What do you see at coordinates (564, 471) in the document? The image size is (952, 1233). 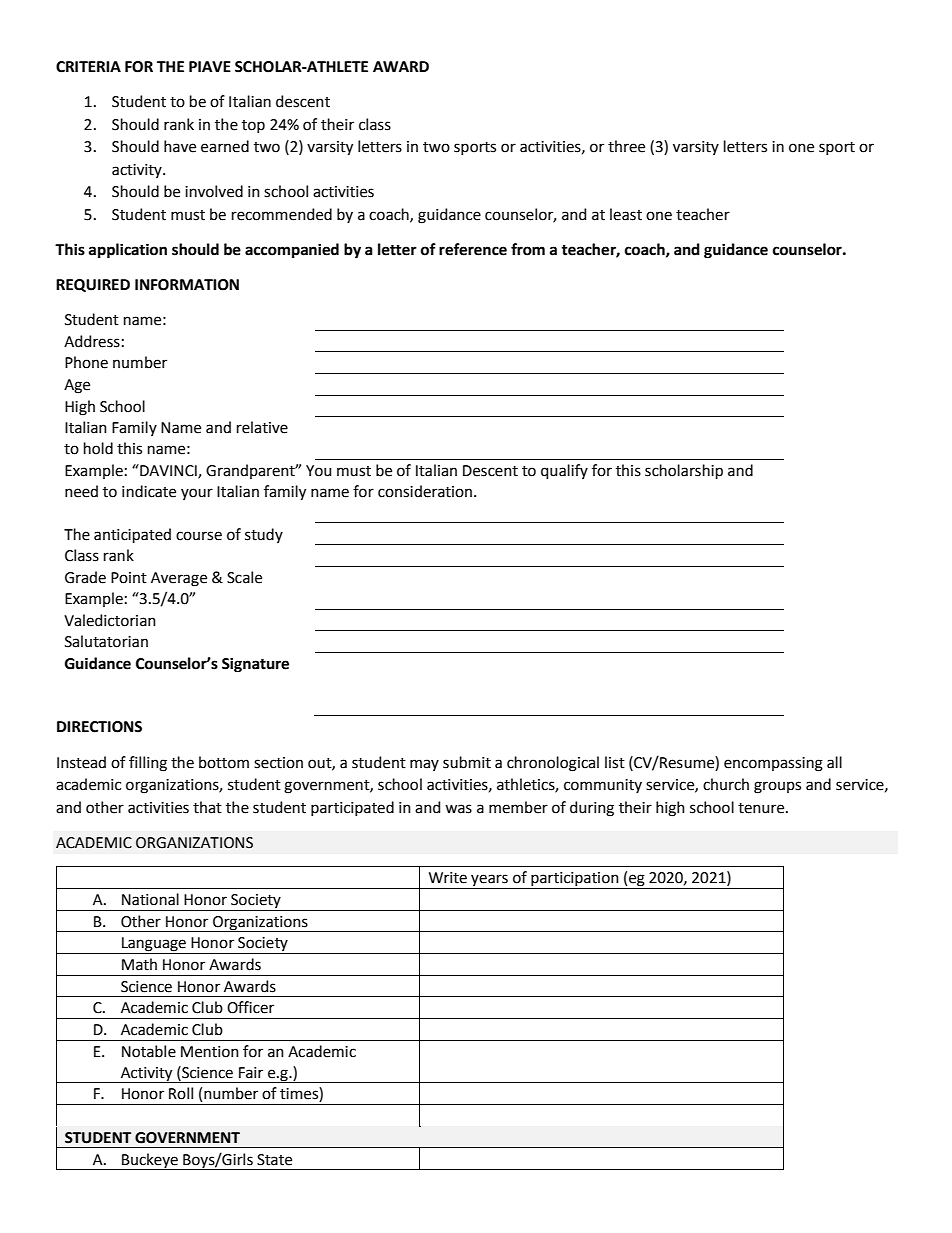 I see `qualify` at bounding box center [564, 471].
